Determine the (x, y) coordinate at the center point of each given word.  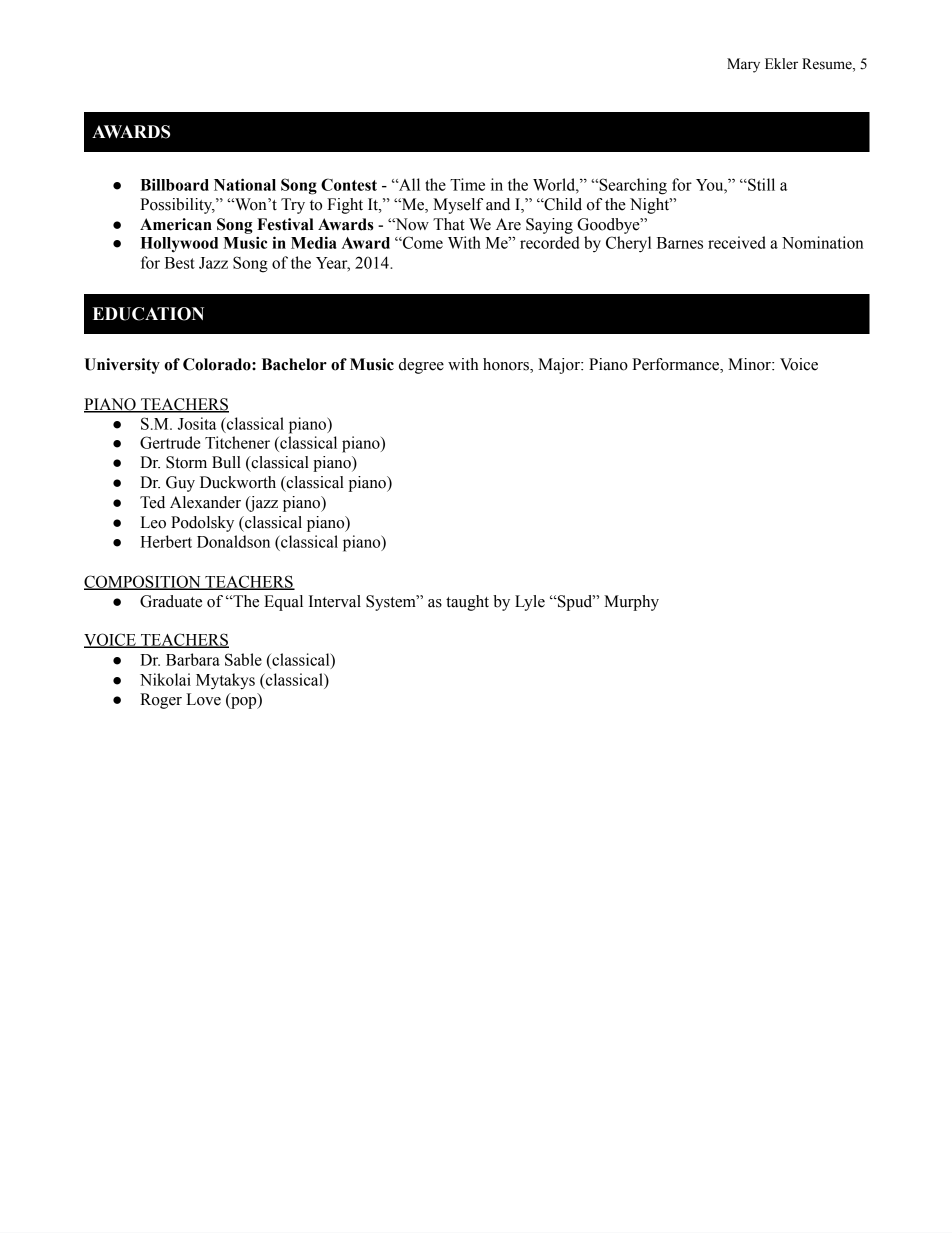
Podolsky (202, 524)
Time (467, 184)
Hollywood (179, 245)
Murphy (631, 603)
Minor (750, 364)
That (449, 224)
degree (421, 366)
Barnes (680, 243)
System (392, 603)
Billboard (174, 184)
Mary (743, 65)
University (122, 366)
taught (467, 603)
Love (203, 699)
